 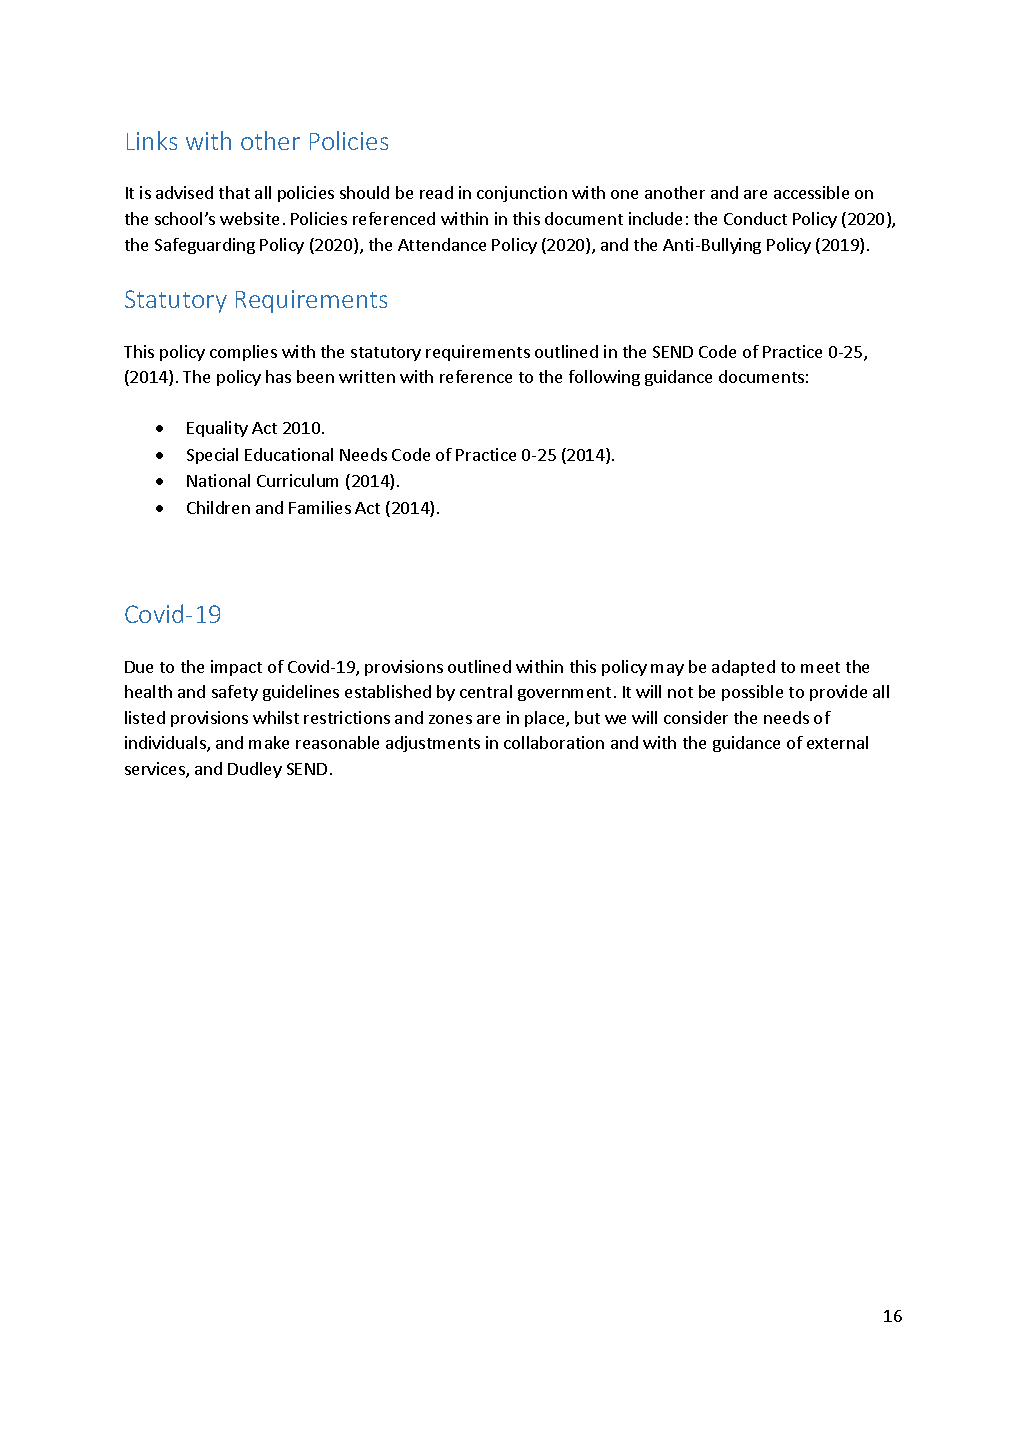 What do you see at coordinates (212, 456) in the screenshot?
I see `Special` at bounding box center [212, 456].
